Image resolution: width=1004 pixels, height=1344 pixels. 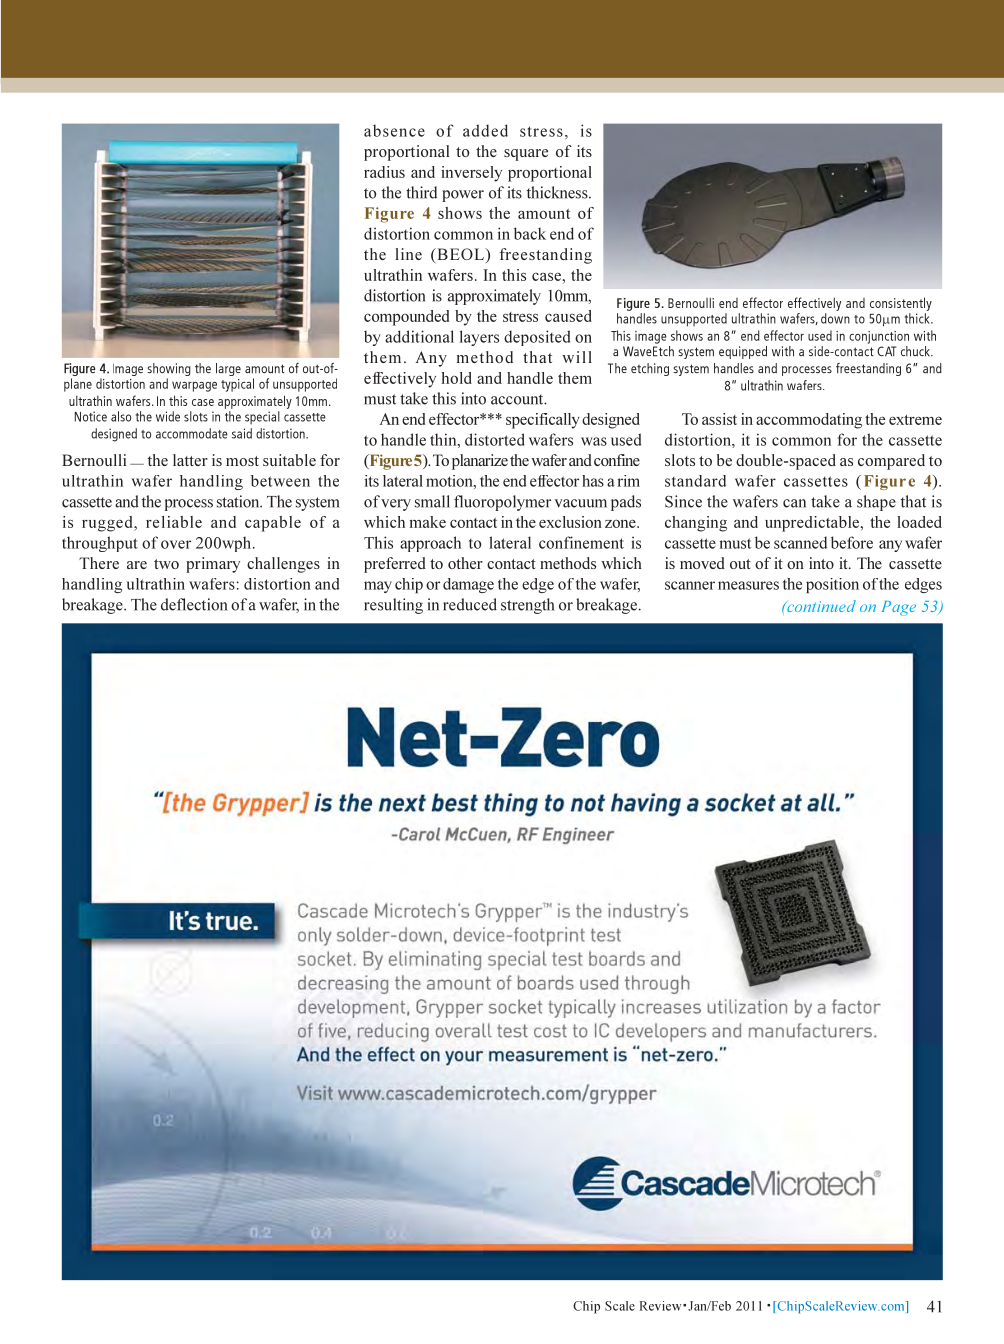 What do you see at coordinates (468, 585) in the screenshot?
I see `damage` at bounding box center [468, 585].
